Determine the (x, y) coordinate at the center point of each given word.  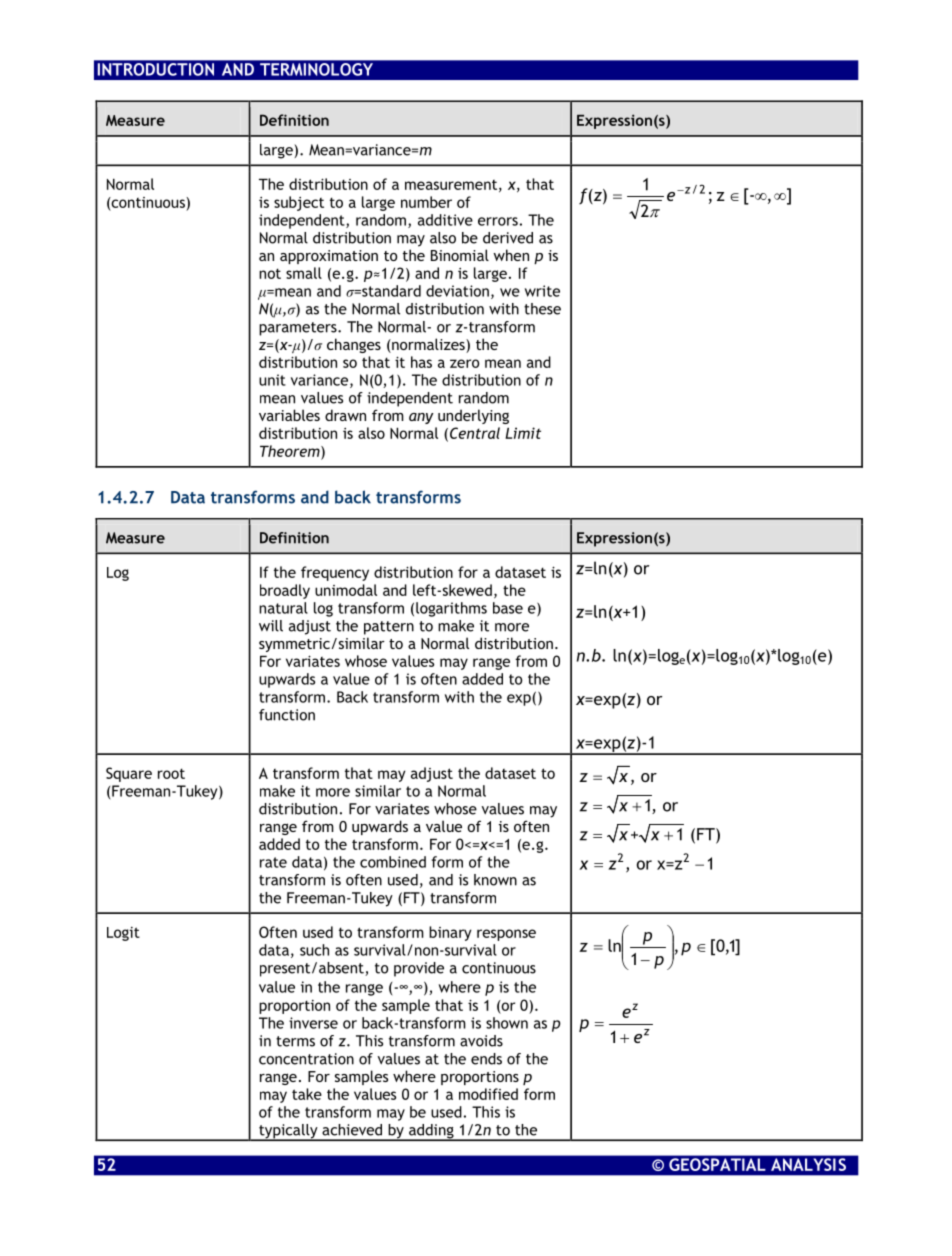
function (287, 715)
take (307, 1094)
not (270, 273)
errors (498, 221)
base (508, 608)
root (171, 773)
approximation (329, 257)
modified (488, 1094)
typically (288, 1132)
